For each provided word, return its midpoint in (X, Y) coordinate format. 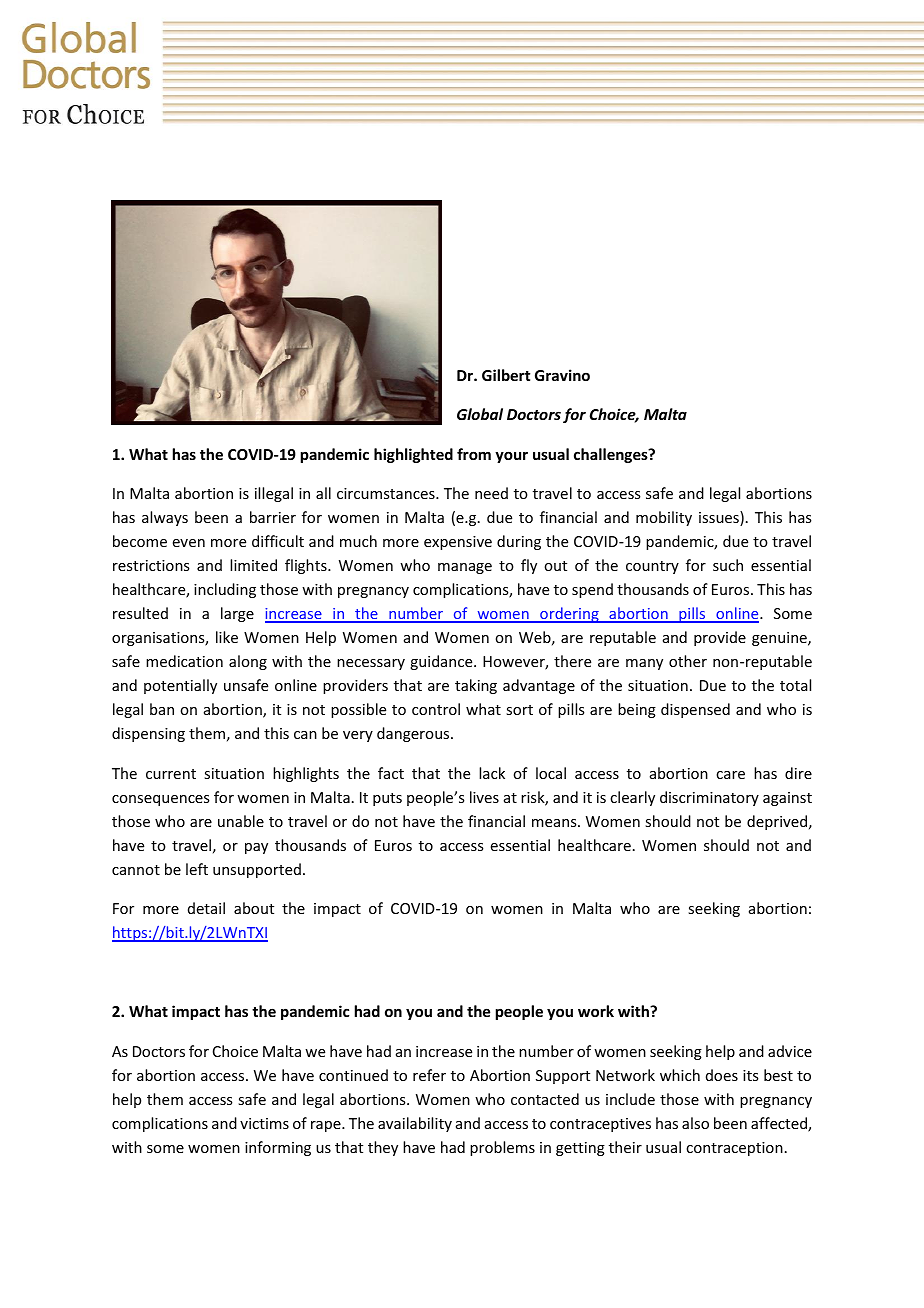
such (728, 565)
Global (480, 414)
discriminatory (709, 798)
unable (241, 821)
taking (476, 686)
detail (206, 908)
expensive (458, 543)
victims (264, 1123)
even (189, 543)
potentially (180, 686)
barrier (273, 517)
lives (484, 797)
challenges (612, 455)
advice (790, 1051)
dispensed (695, 710)
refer (429, 1075)
